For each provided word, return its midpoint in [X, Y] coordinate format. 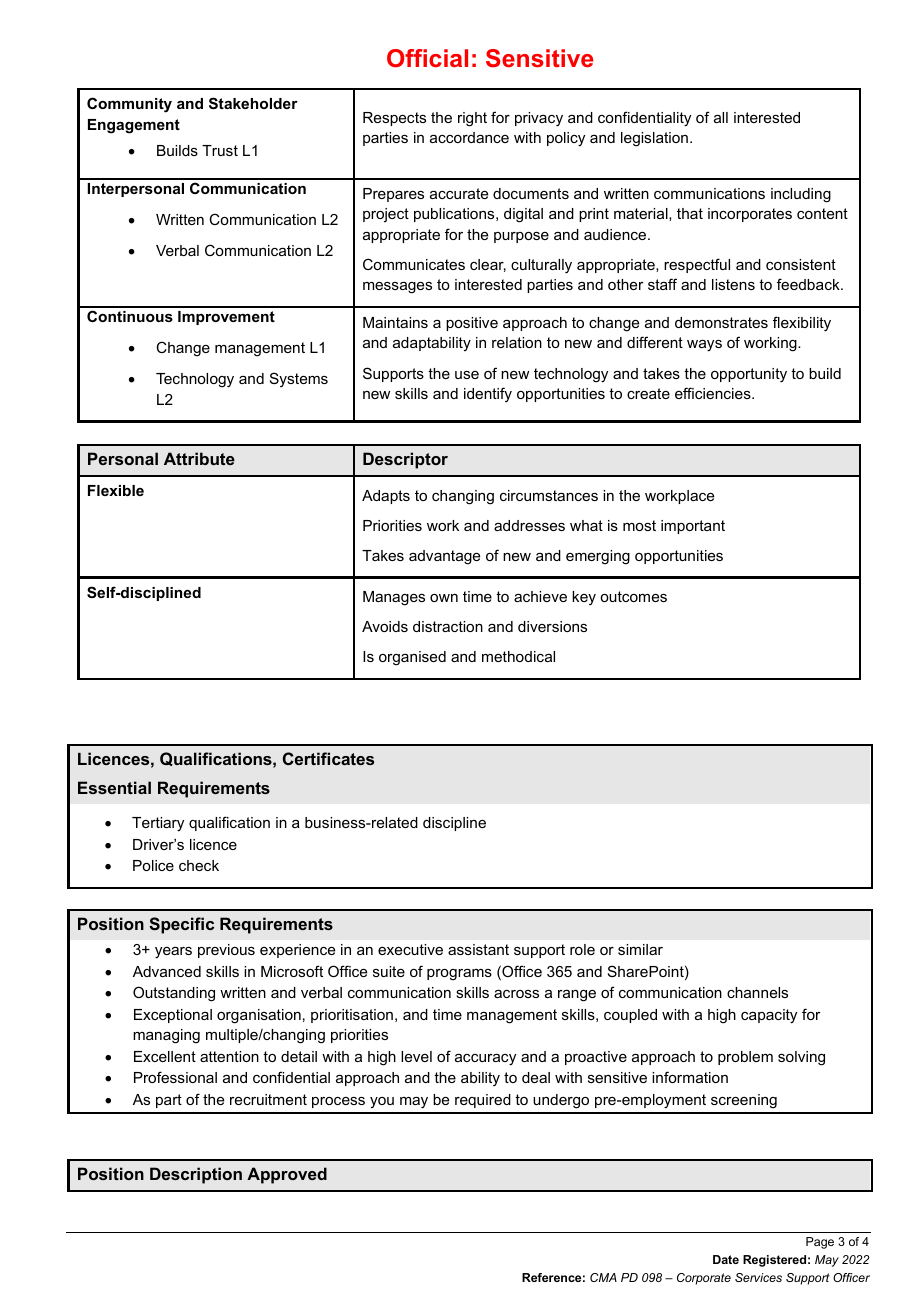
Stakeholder [253, 103]
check [199, 865]
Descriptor [405, 460]
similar [640, 949]
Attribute [199, 458]
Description [196, 1175]
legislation [654, 139]
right [472, 119]
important [693, 527]
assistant [478, 949]
